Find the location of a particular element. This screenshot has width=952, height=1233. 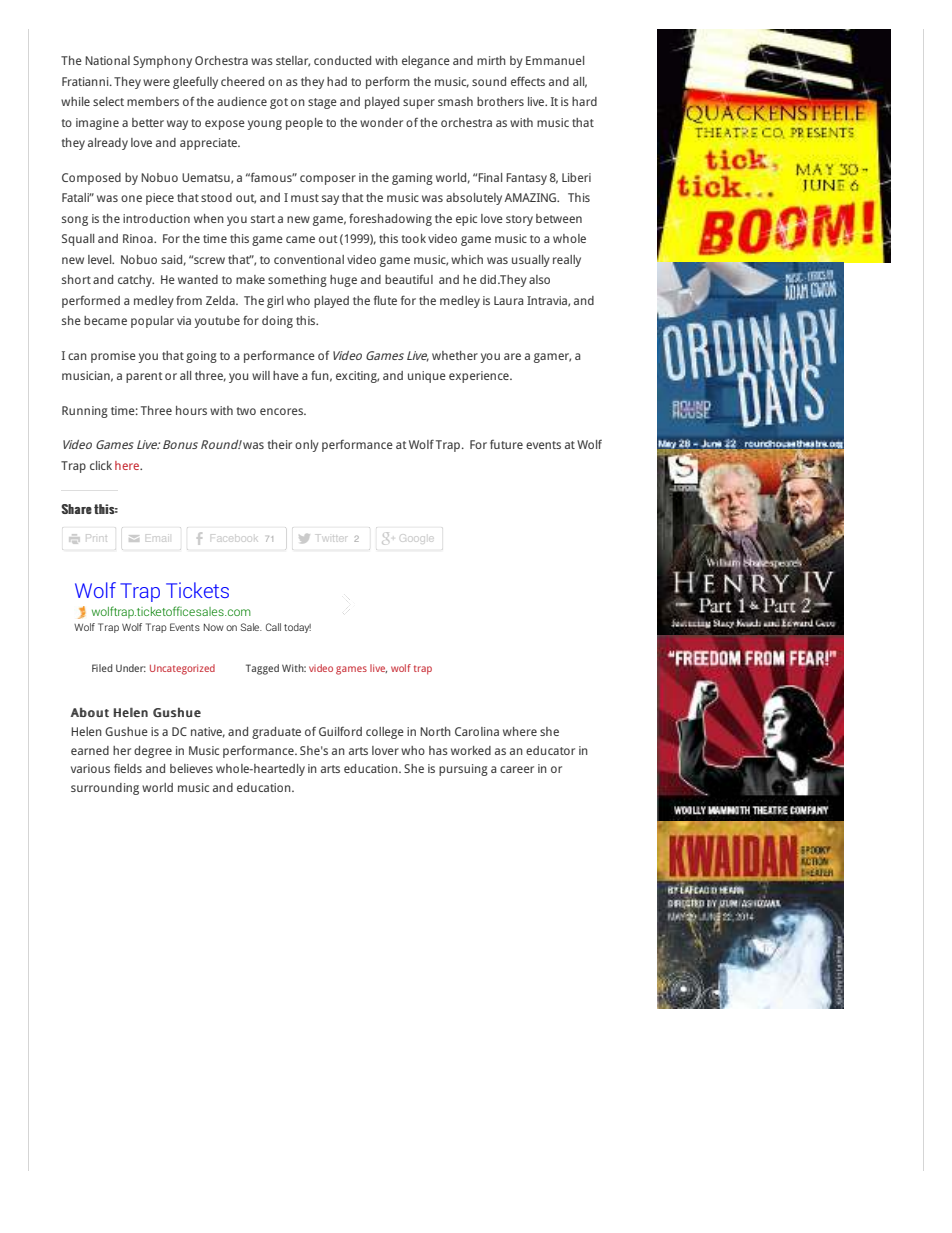

degree is located at coordinates (153, 752).
